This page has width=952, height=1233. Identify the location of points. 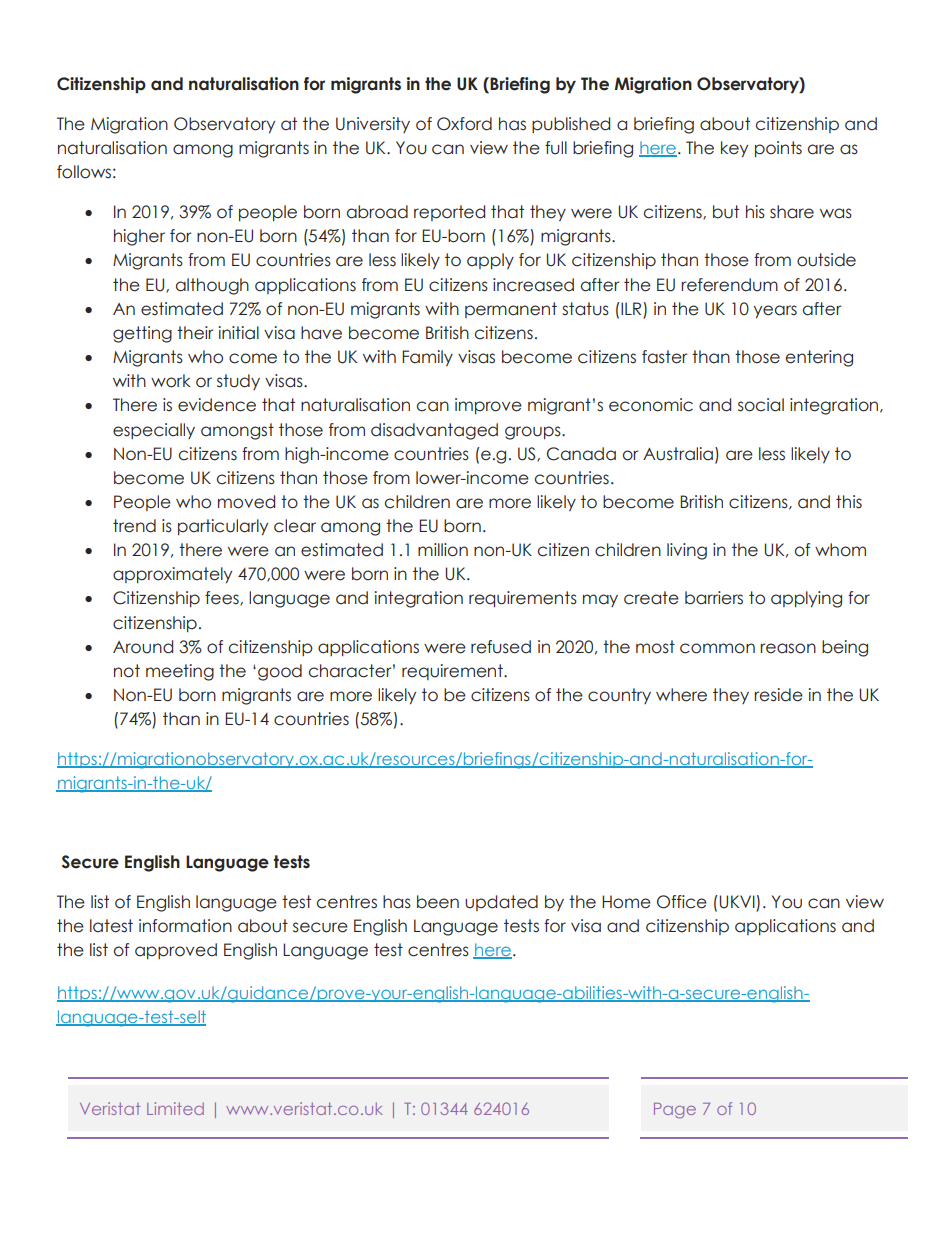
(778, 149).
